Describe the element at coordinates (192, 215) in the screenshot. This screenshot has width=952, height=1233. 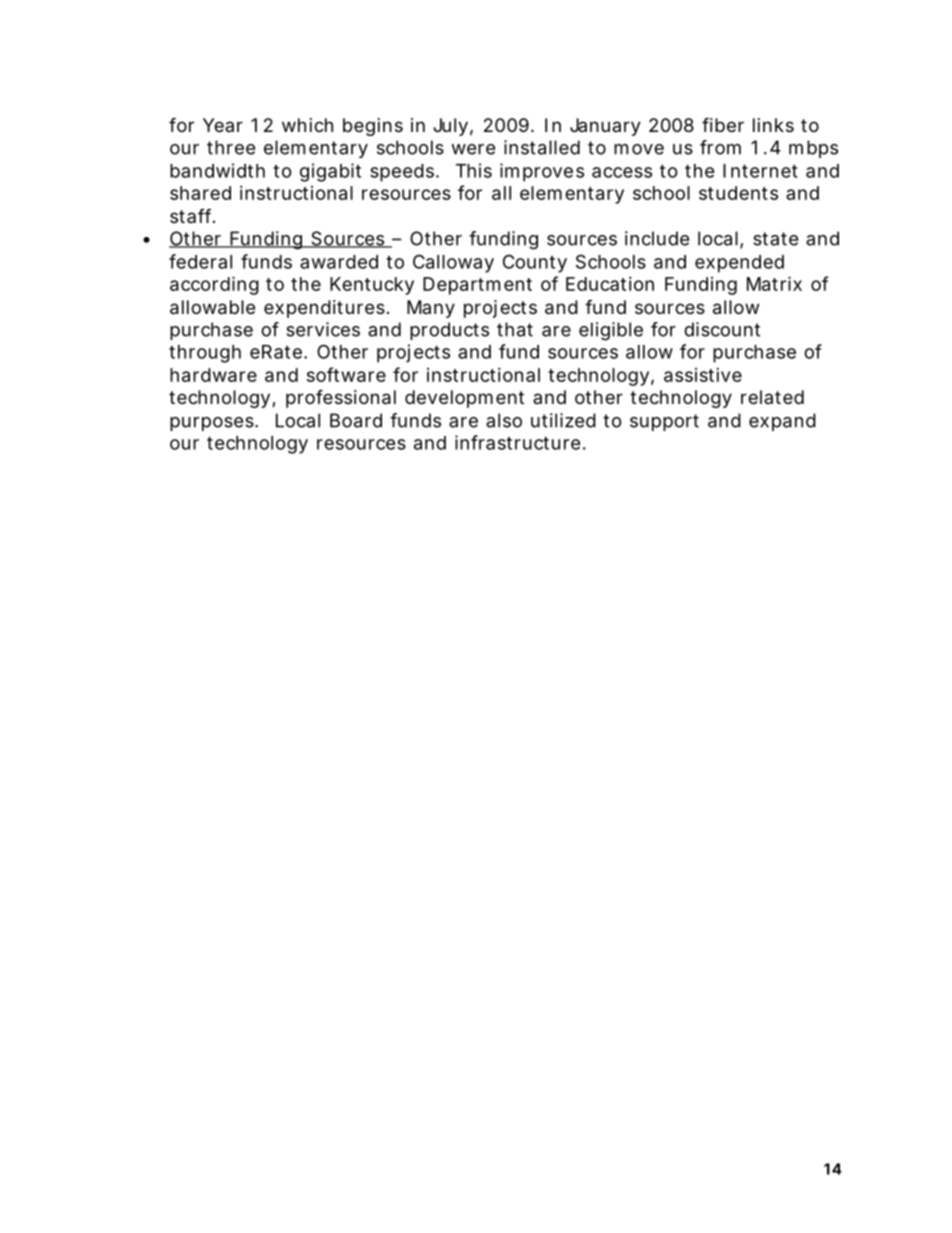
I see `staff` at that location.
